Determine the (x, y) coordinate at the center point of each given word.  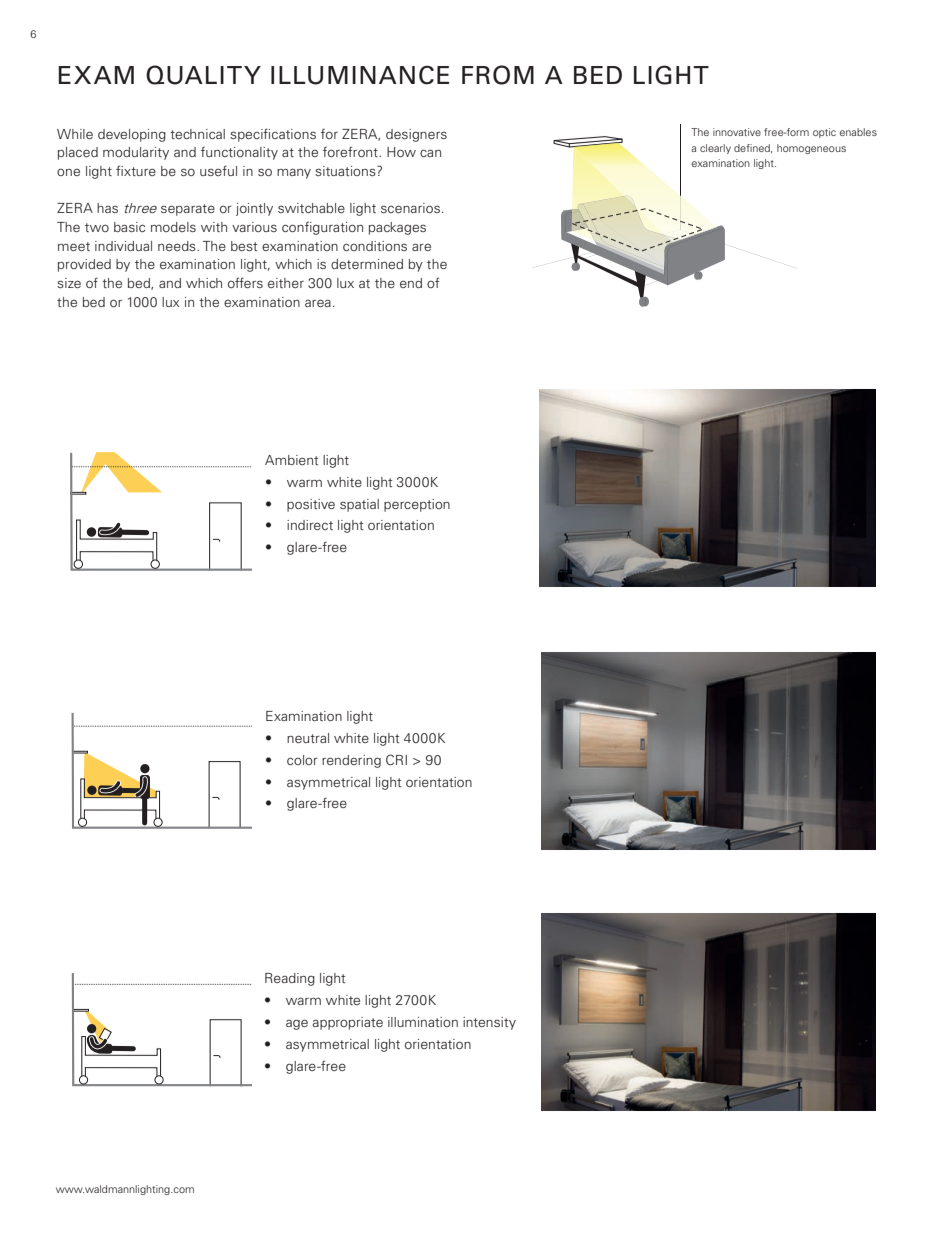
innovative (737, 132)
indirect (310, 525)
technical (197, 134)
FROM (498, 75)
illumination (423, 1022)
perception (417, 505)
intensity (489, 1023)
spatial (359, 505)
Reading (290, 979)
